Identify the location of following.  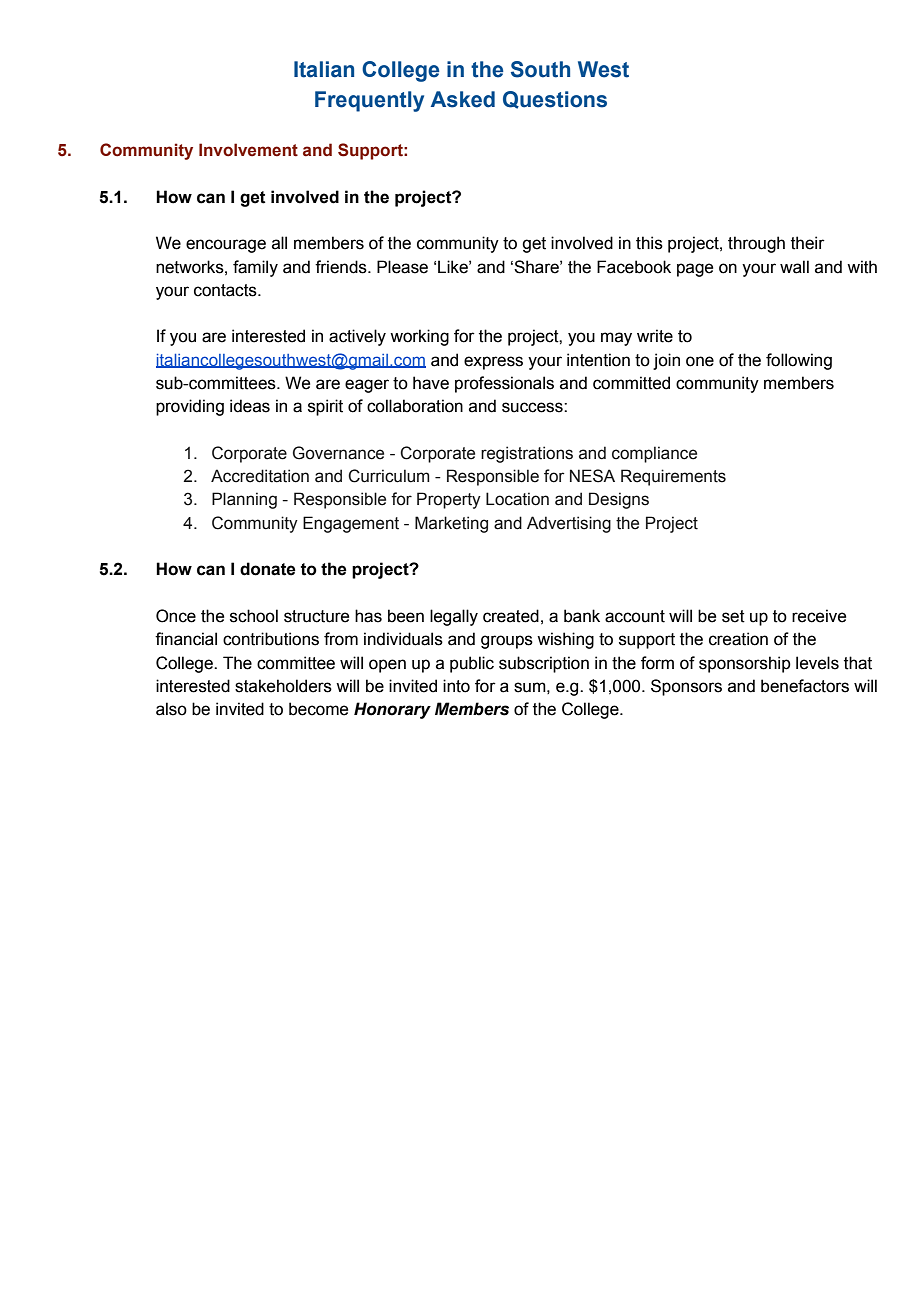
(799, 361).
